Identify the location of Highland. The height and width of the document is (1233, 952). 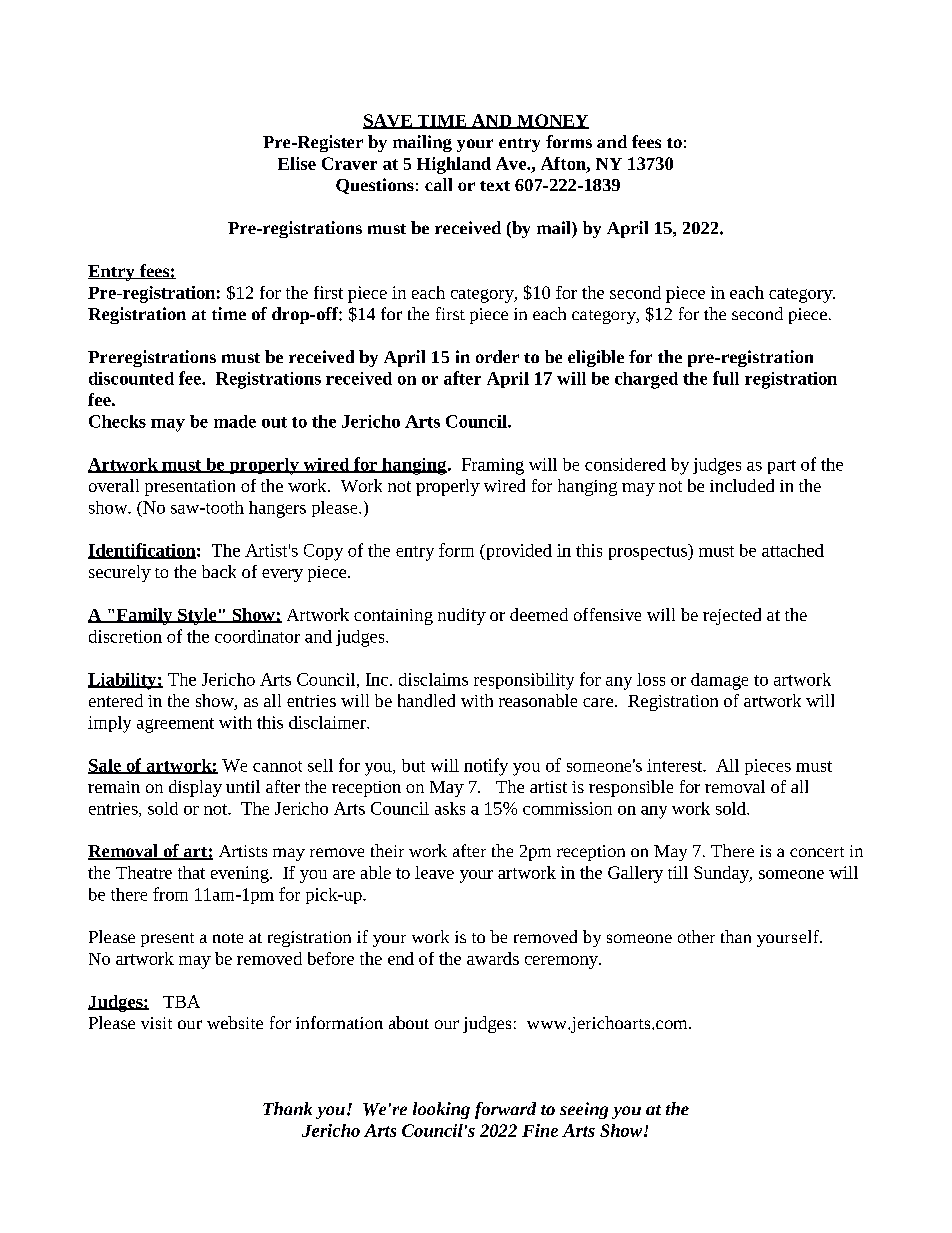
(454, 165).
